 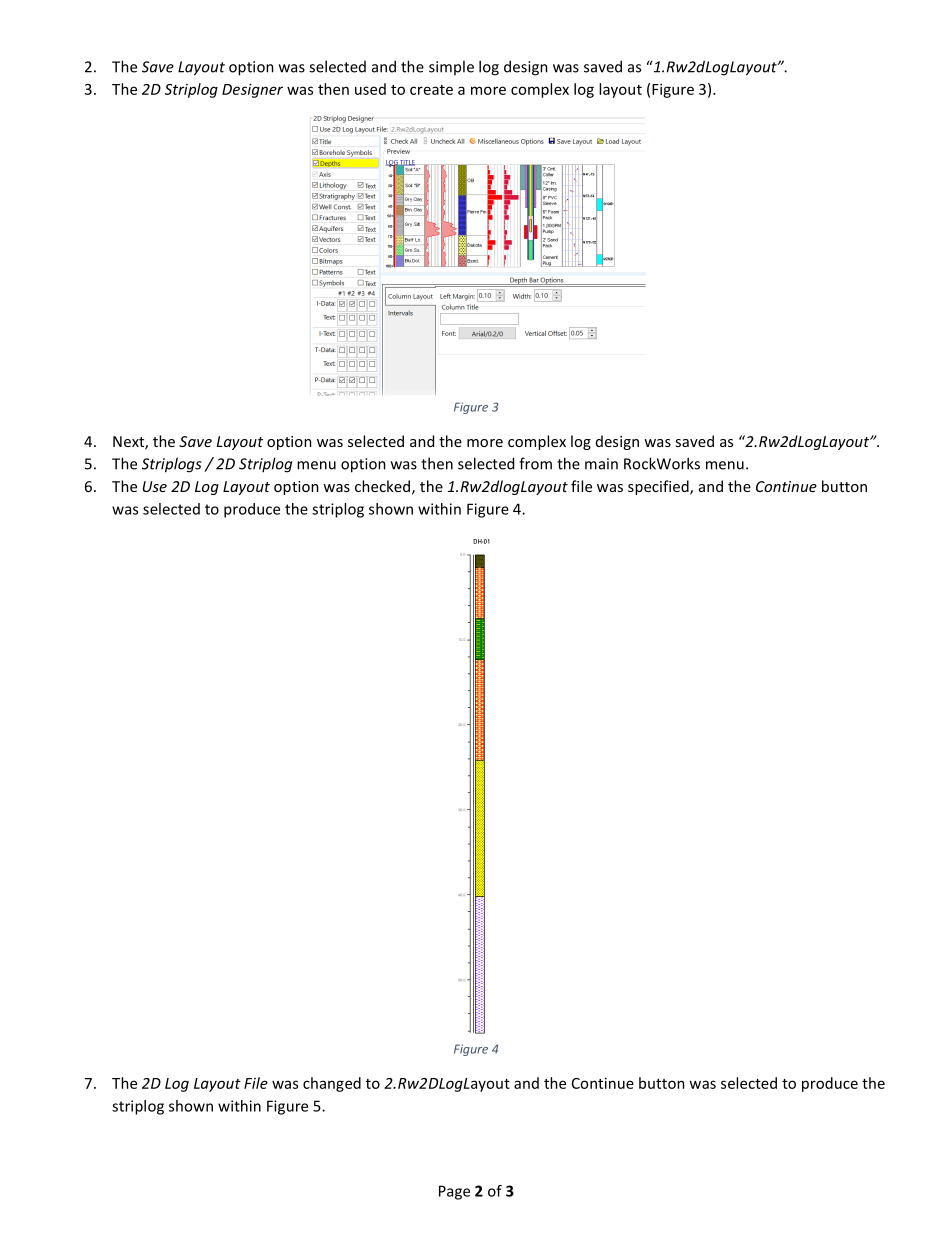 I want to click on main, so click(x=601, y=464).
